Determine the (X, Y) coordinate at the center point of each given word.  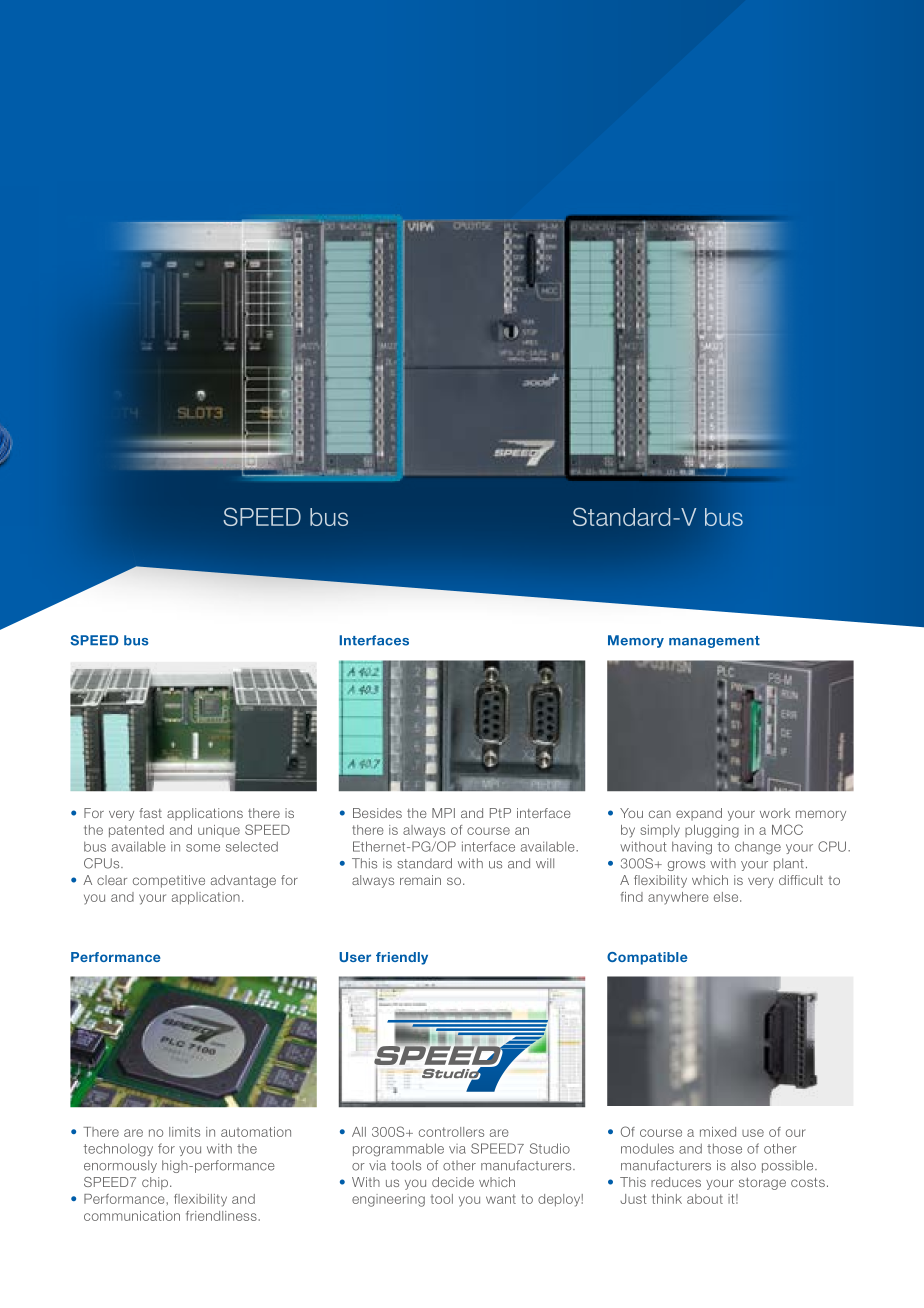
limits (184, 1132)
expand (699, 814)
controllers (451, 1132)
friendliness (221, 1216)
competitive (169, 881)
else (727, 897)
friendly (402, 958)
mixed (718, 1132)
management (714, 642)
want (501, 1199)
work (775, 813)
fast (150, 813)
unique (219, 831)
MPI (443, 813)
